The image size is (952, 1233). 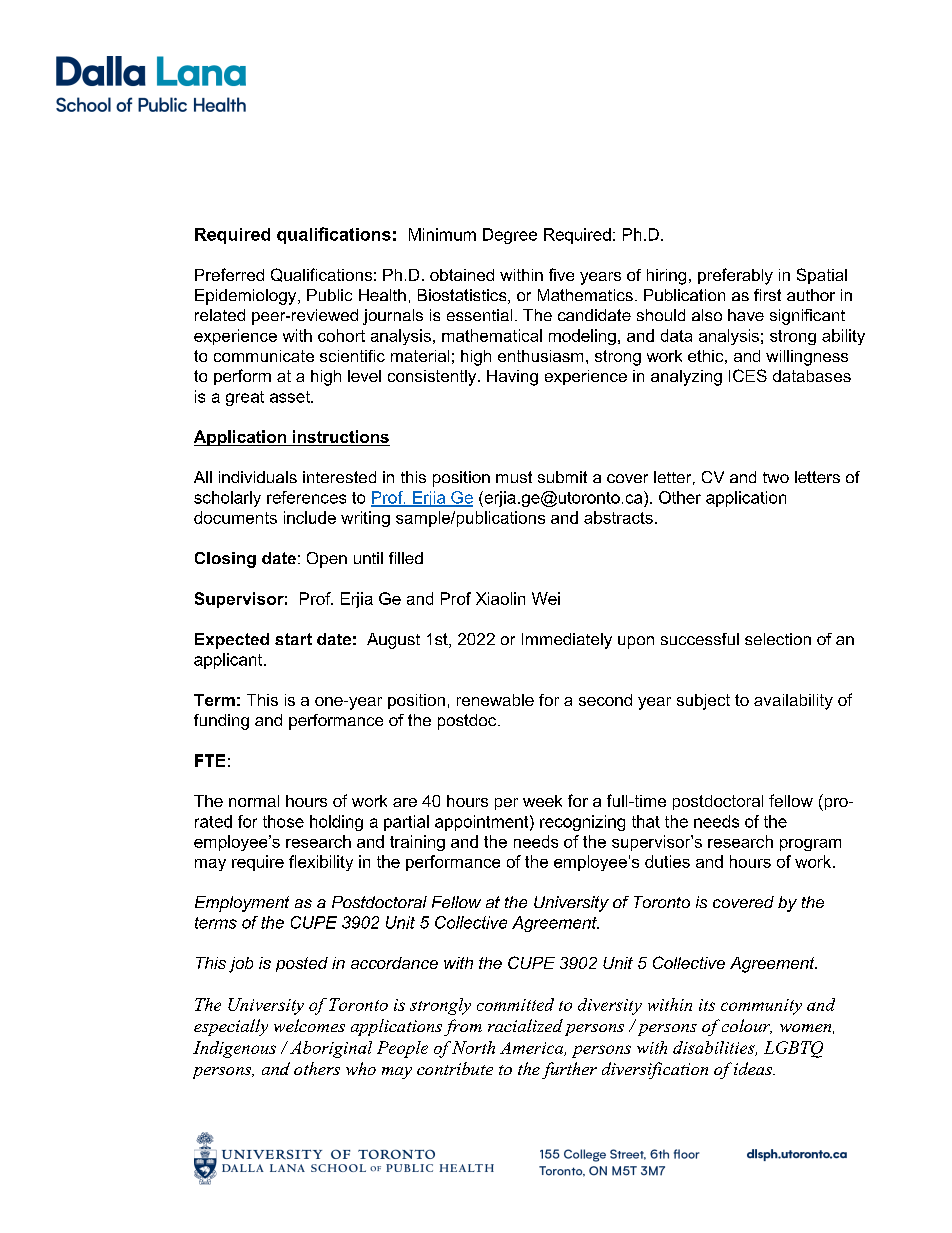 I want to click on program, so click(x=810, y=845).
